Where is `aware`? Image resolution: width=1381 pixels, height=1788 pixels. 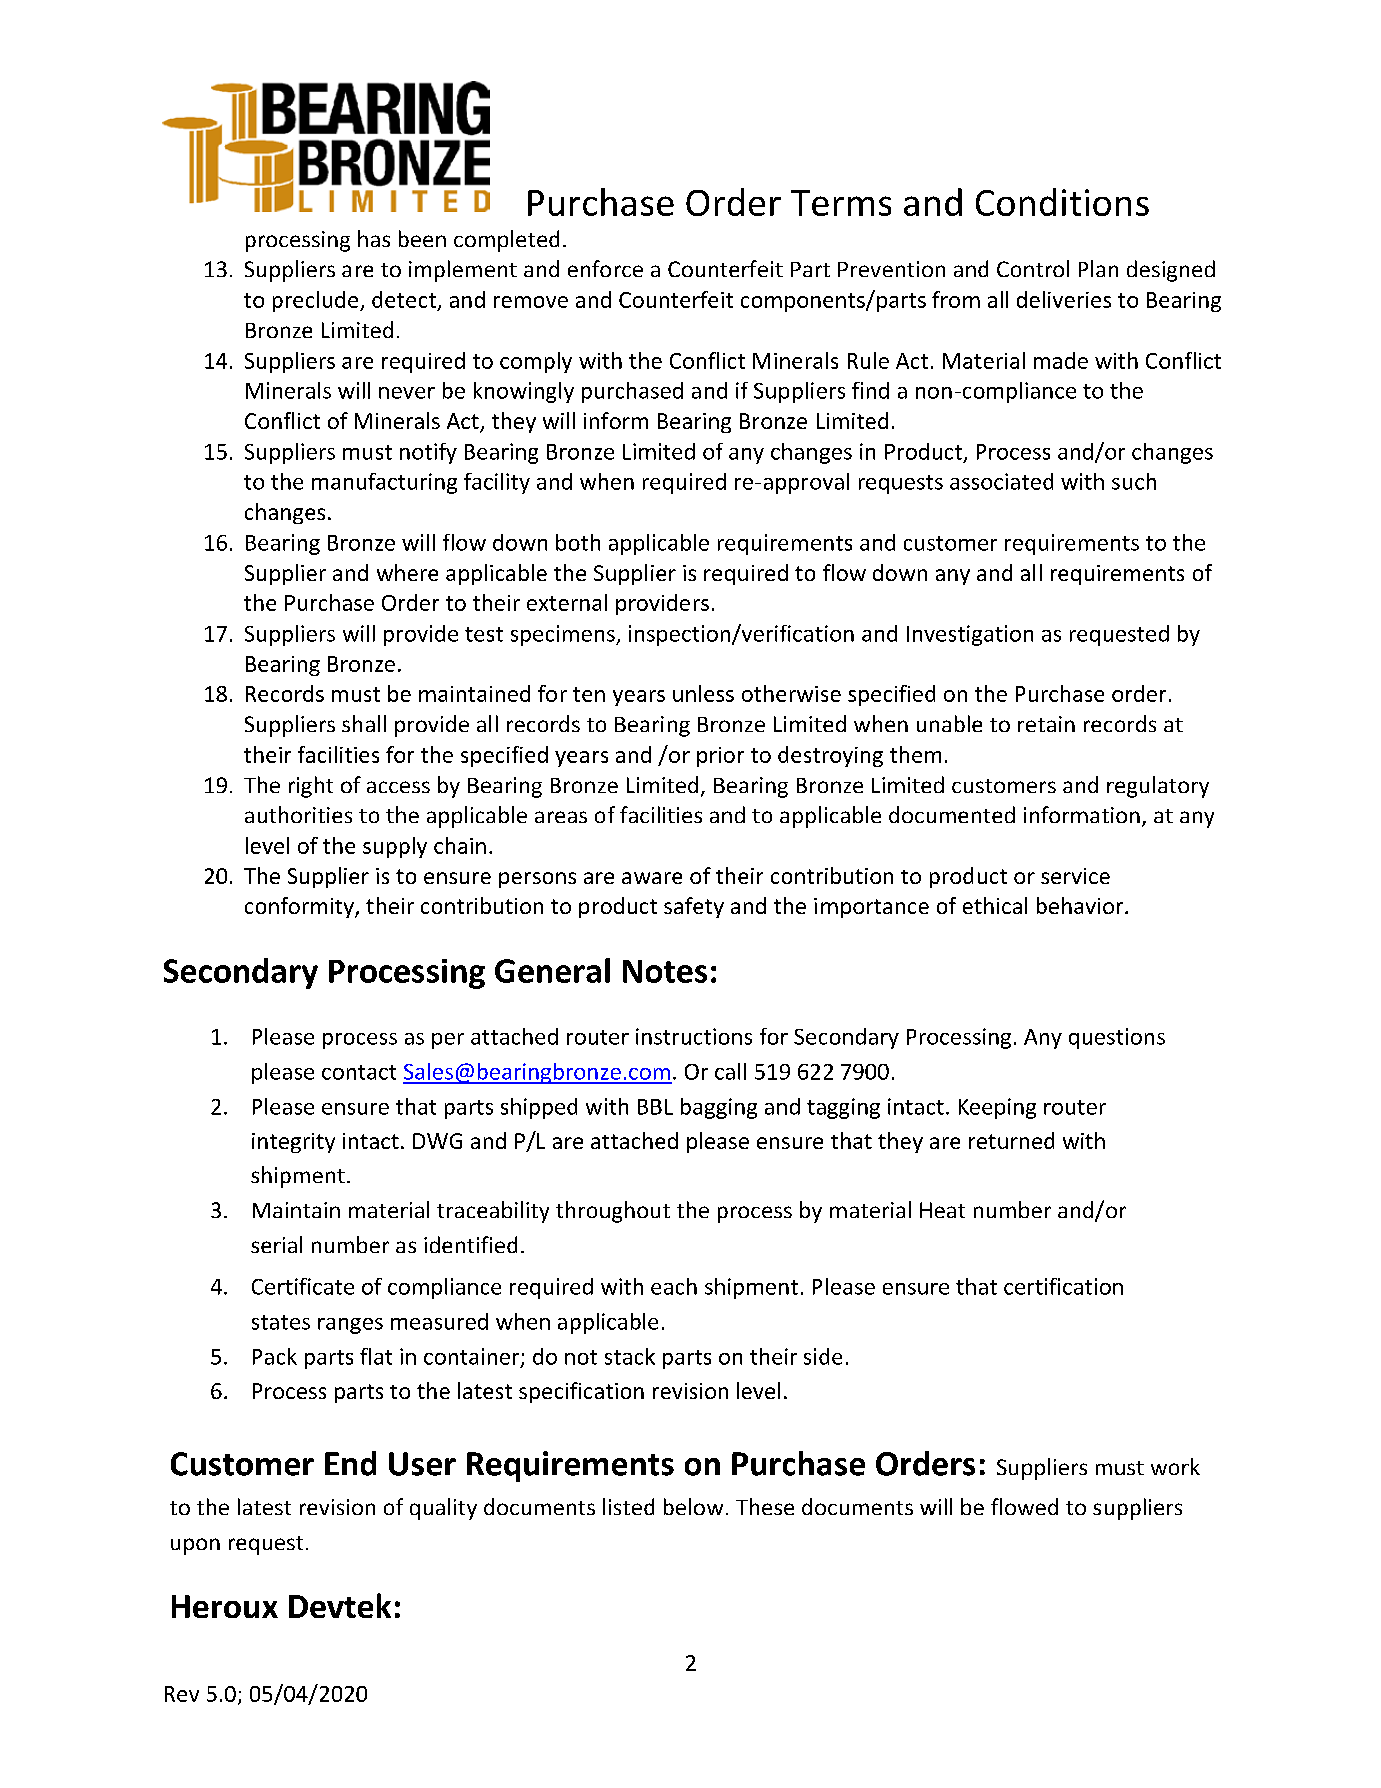
aware is located at coordinates (652, 878).
